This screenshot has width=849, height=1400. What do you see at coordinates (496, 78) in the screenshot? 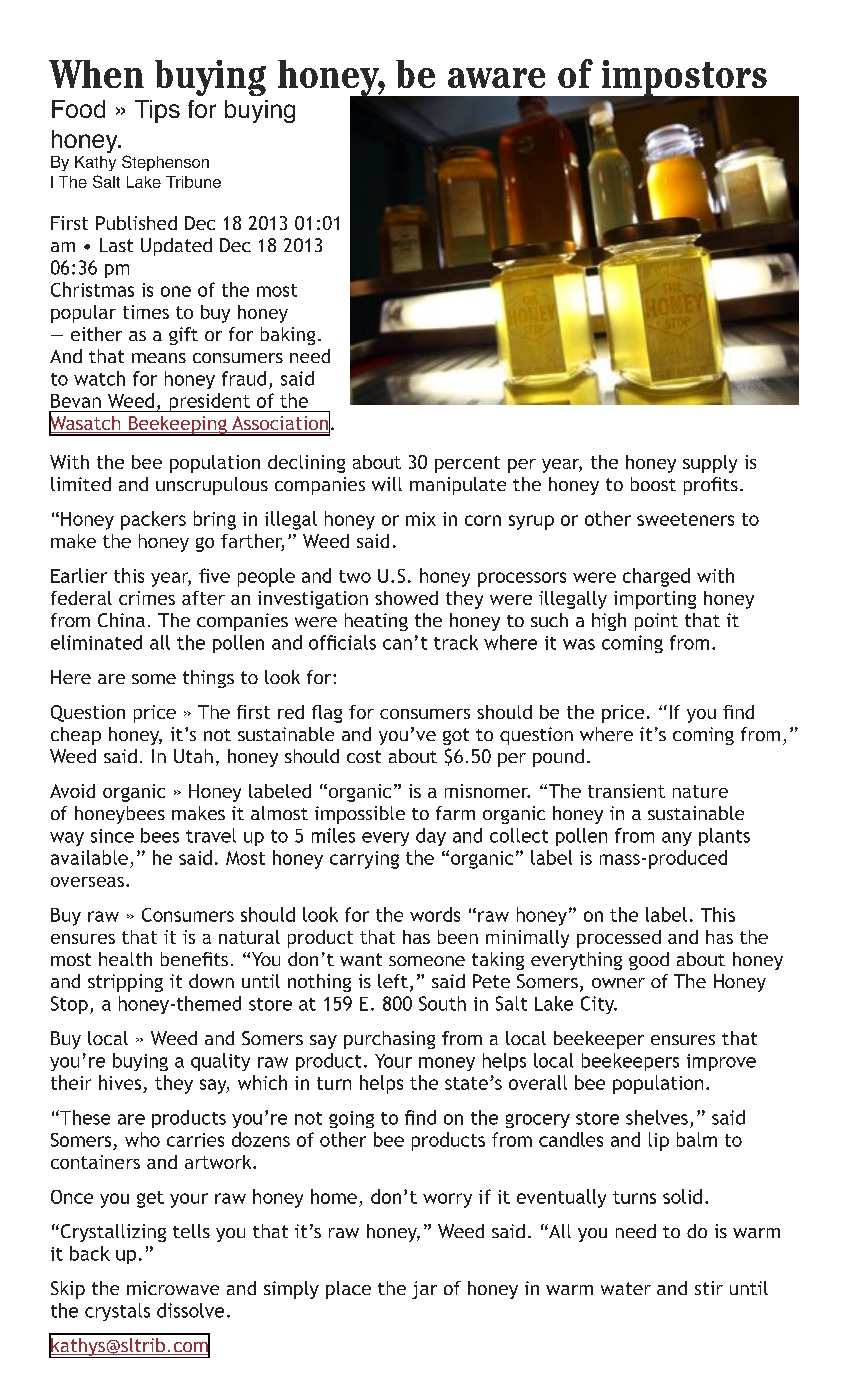
I see `aware` at bounding box center [496, 78].
